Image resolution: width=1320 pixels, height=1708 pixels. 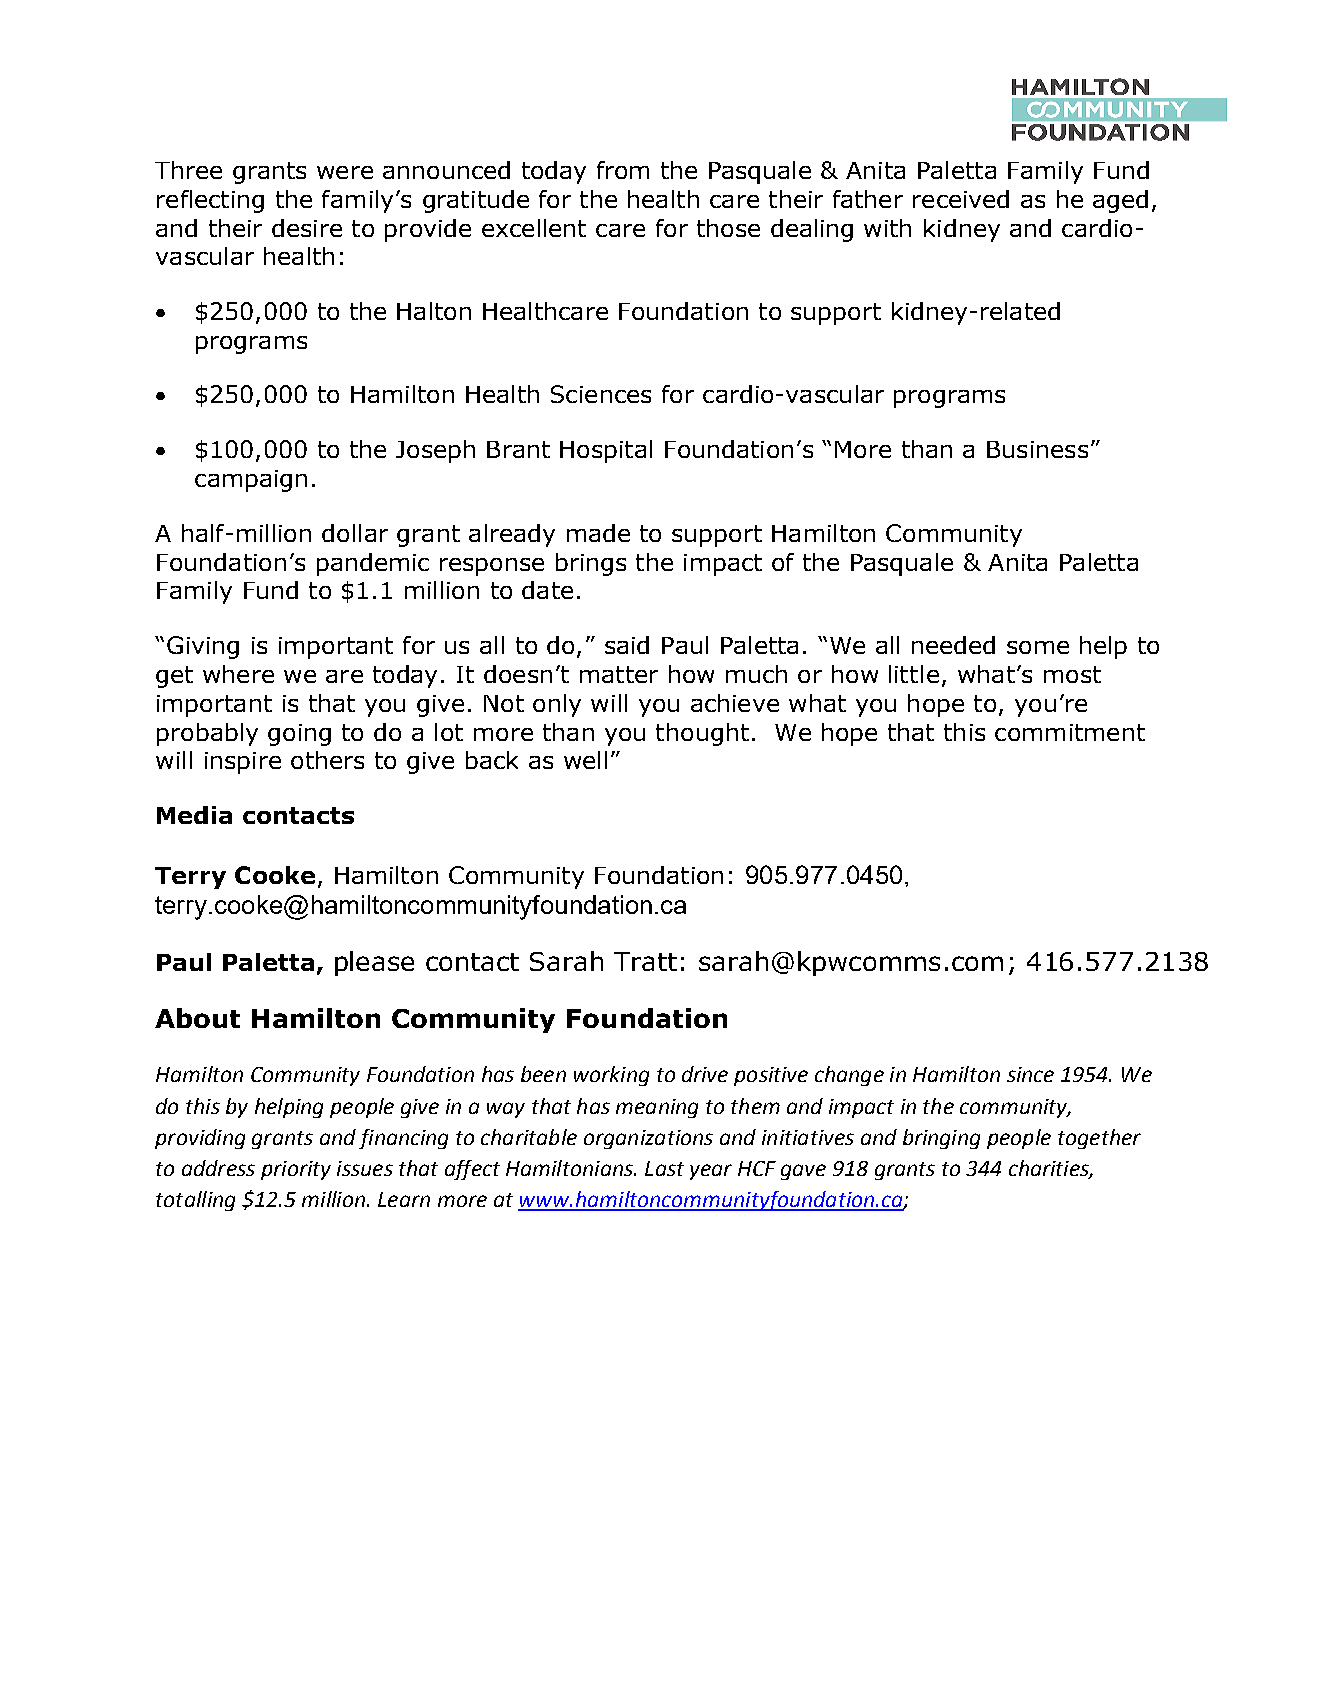 What do you see at coordinates (1037, 449) in the screenshot?
I see `Business` at bounding box center [1037, 449].
